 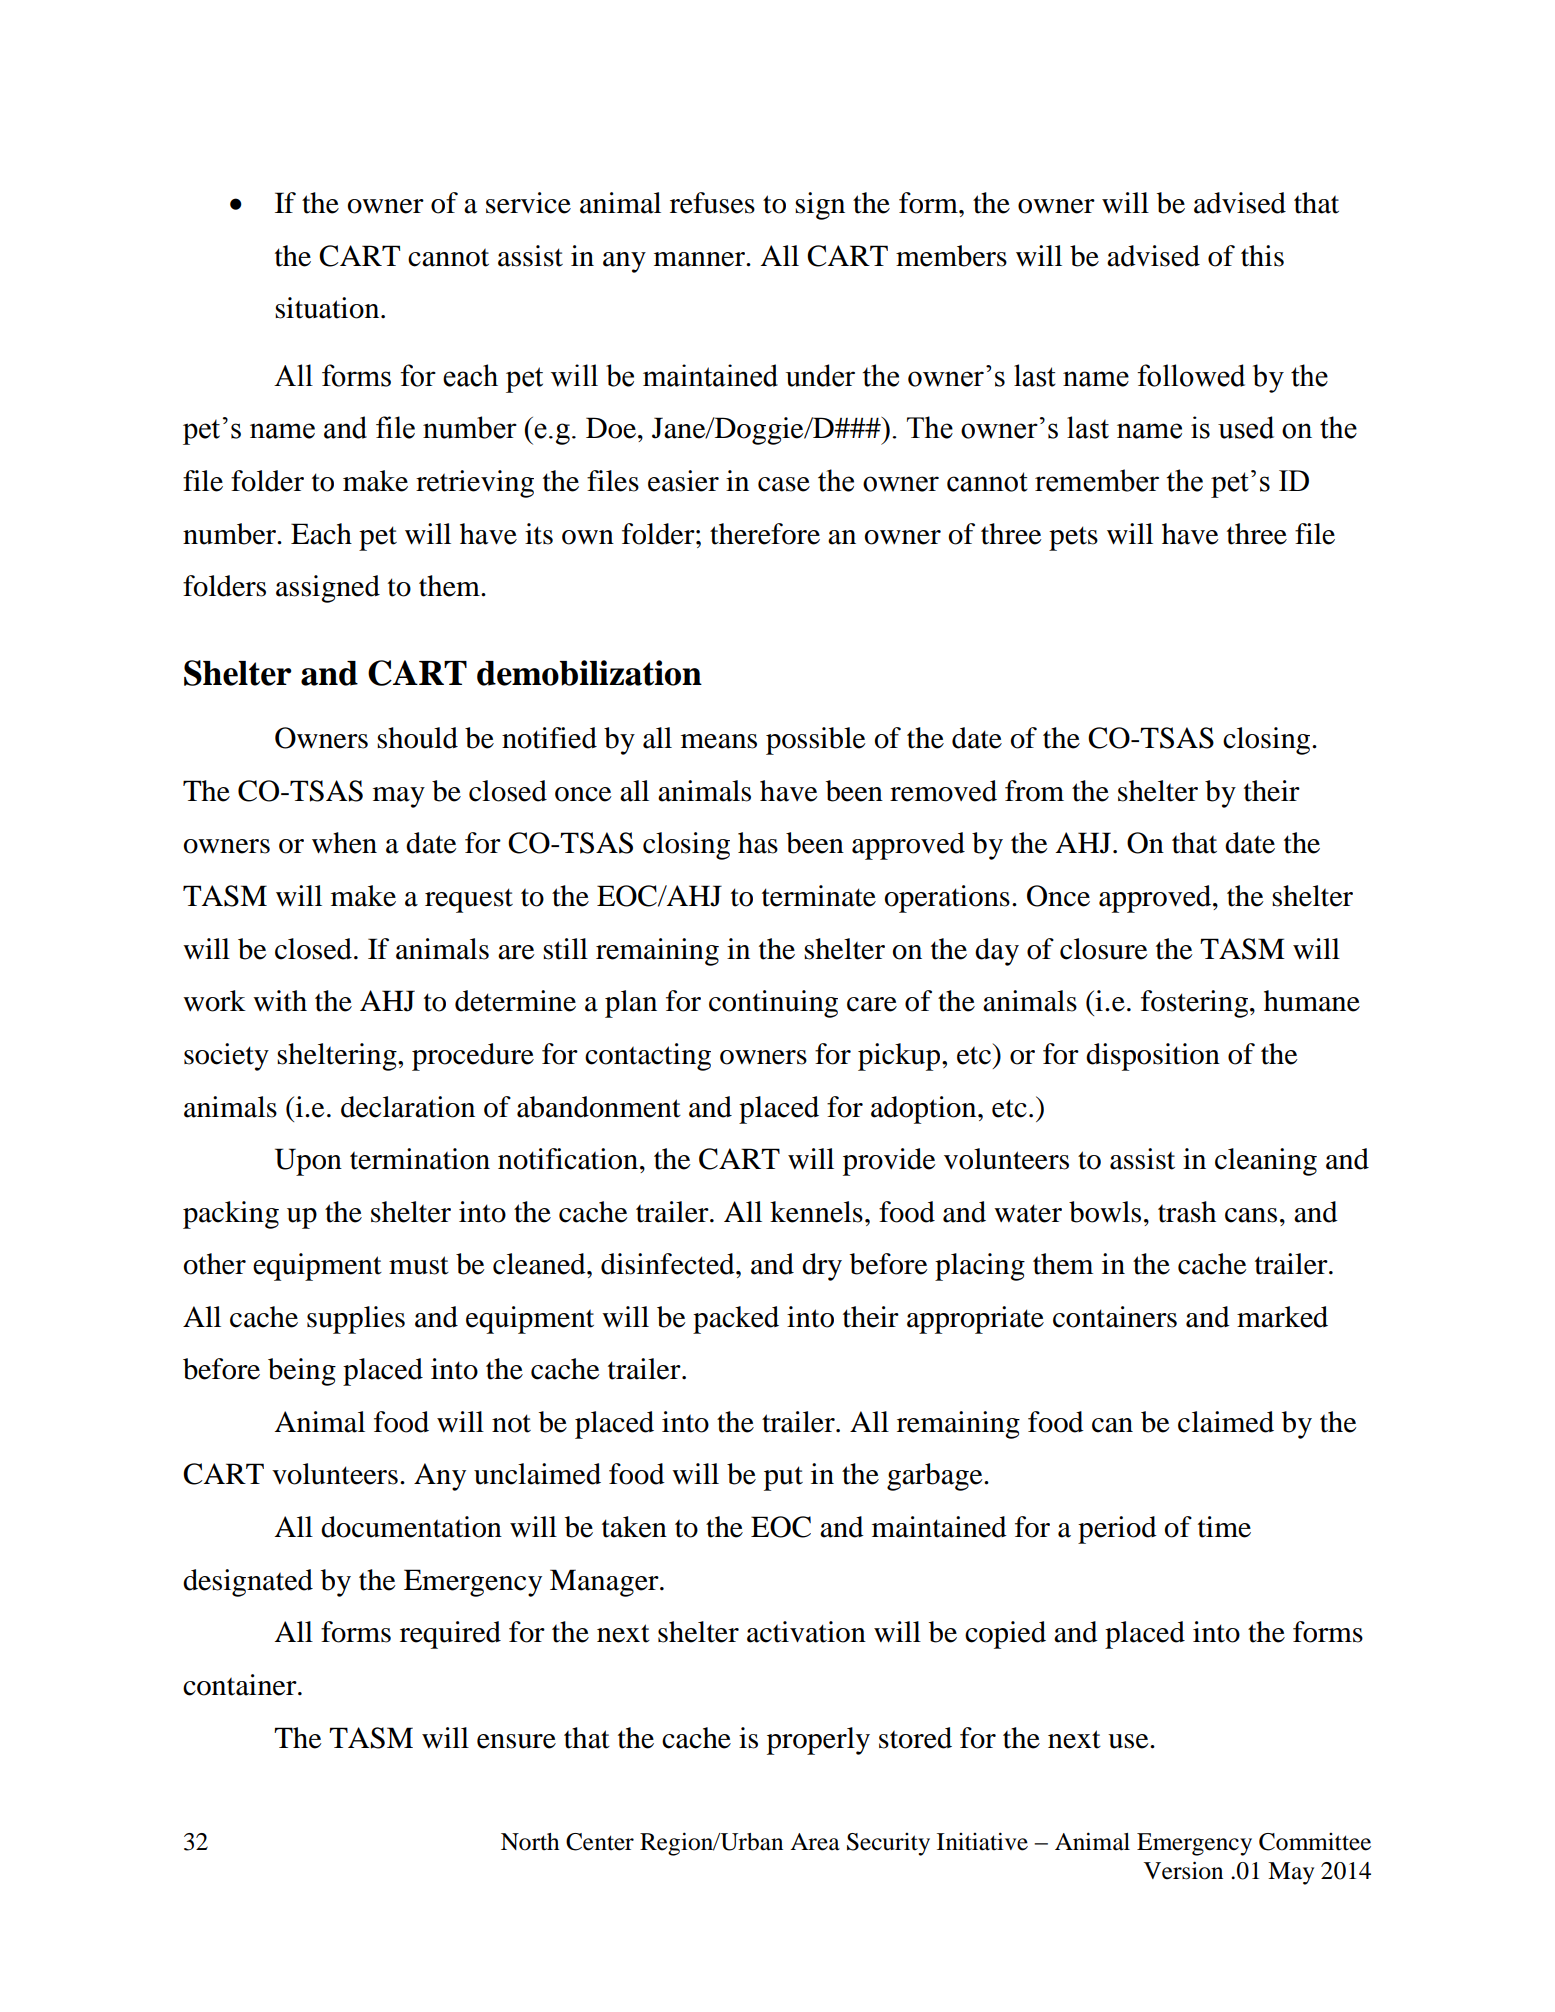 I want to click on manner, so click(x=700, y=259).
